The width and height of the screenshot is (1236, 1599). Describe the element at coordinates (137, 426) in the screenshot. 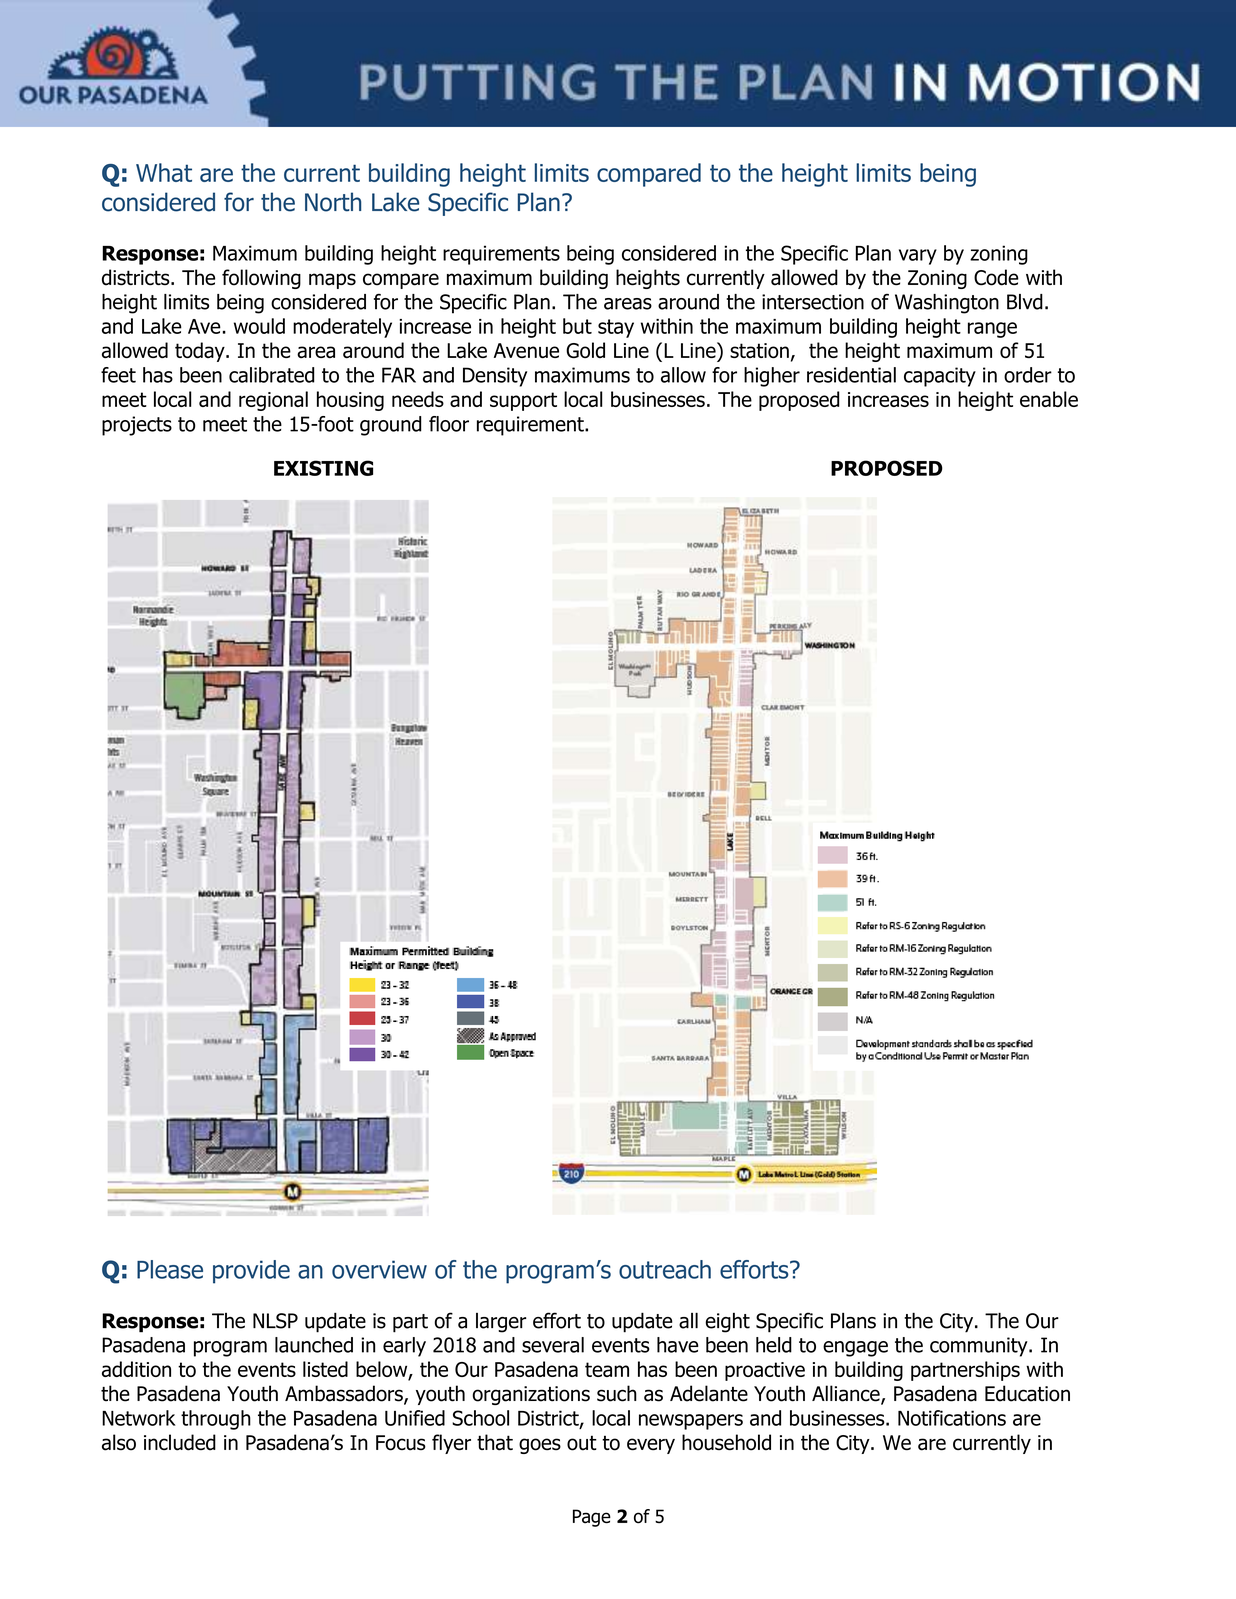

I see `projects` at that location.
